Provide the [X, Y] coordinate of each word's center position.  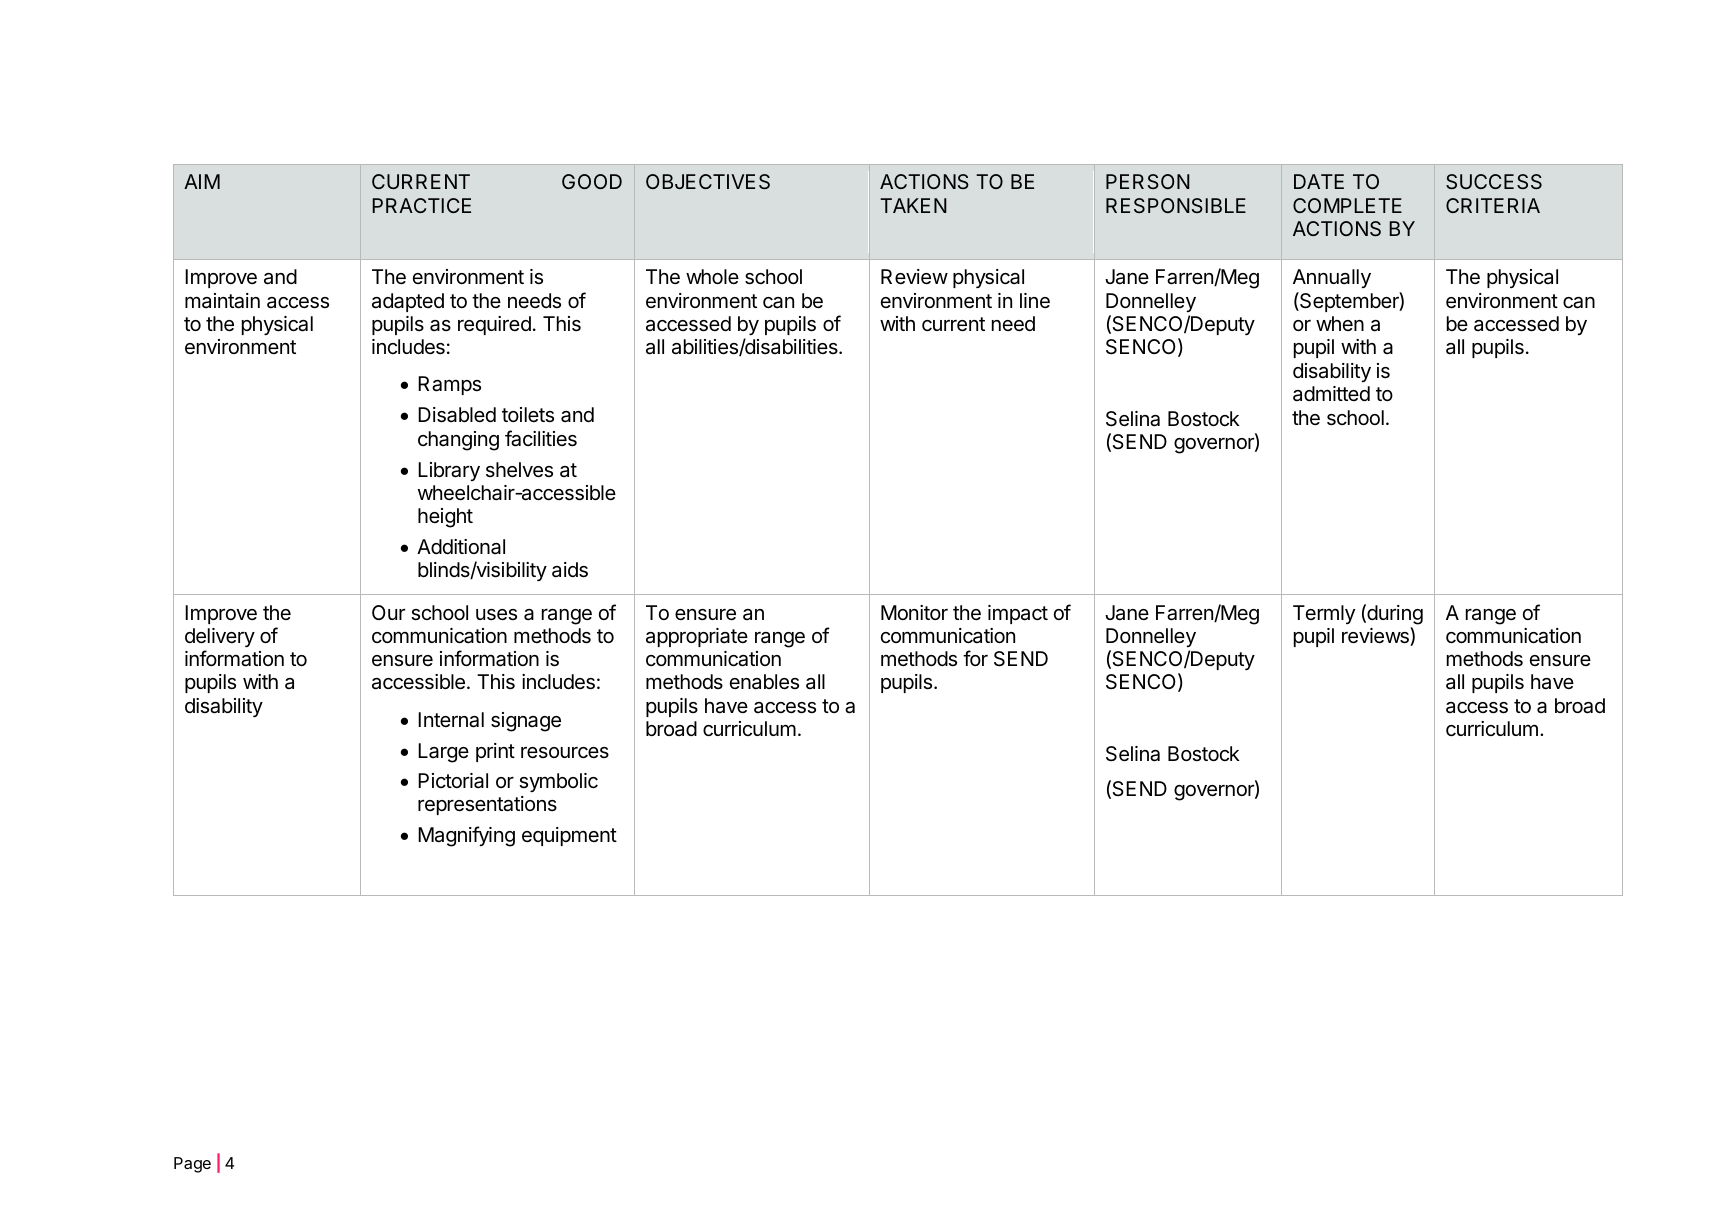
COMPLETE [1347, 205]
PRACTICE [422, 205]
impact [1018, 614]
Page [192, 1165]
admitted [1331, 393]
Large [443, 753]
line [1035, 301]
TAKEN [913, 205]
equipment [569, 836]
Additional [461, 547]
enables [764, 682]
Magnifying [466, 836]
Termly [1324, 614]
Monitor [914, 612]
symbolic [558, 782]
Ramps [449, 385]
